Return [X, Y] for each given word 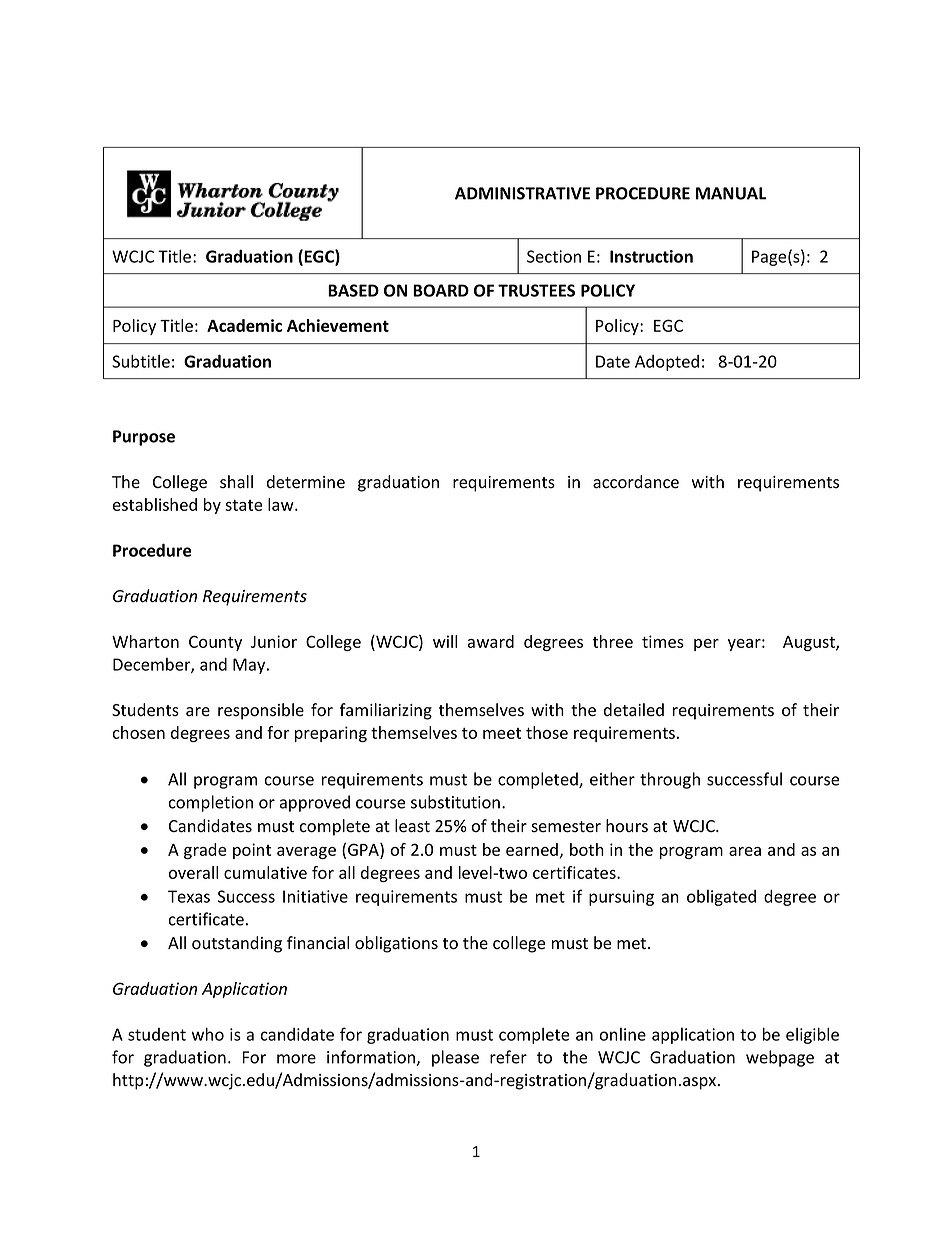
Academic [244, 325]
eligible [812, 1035]
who [208, 1034]
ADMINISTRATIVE [522, 193]
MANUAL [731, 193]
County [215, 643]
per [706, 645]
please [455, 1058]
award [491, 641]
